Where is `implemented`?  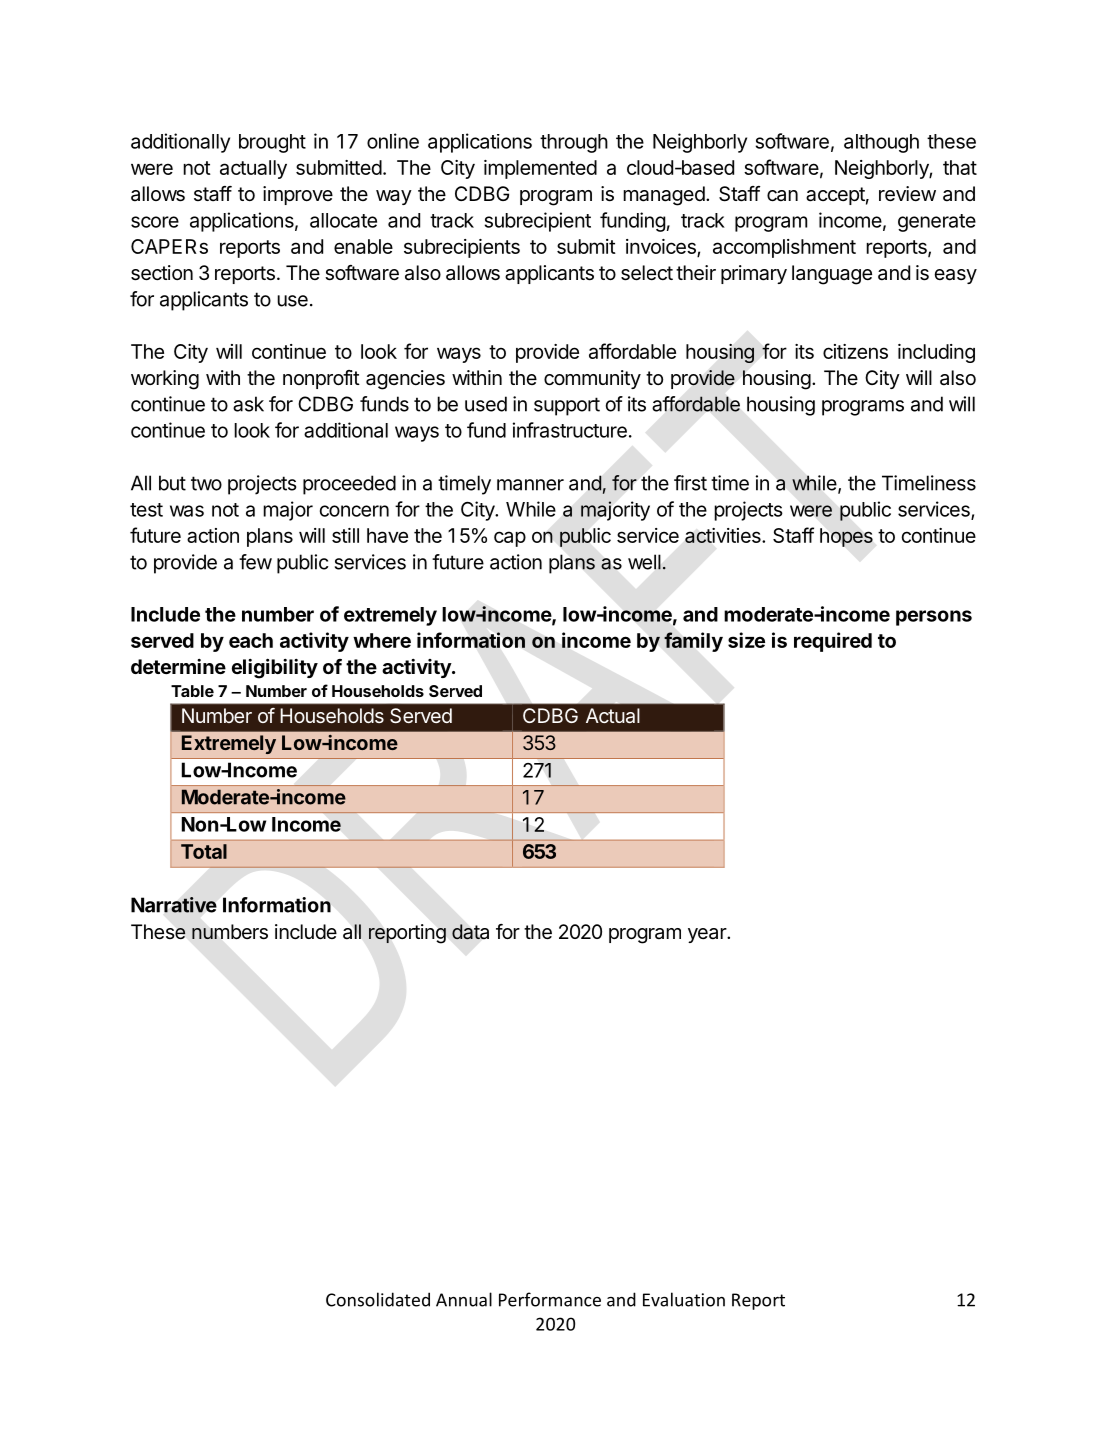 implemented is located at coordinates (540, 169).
